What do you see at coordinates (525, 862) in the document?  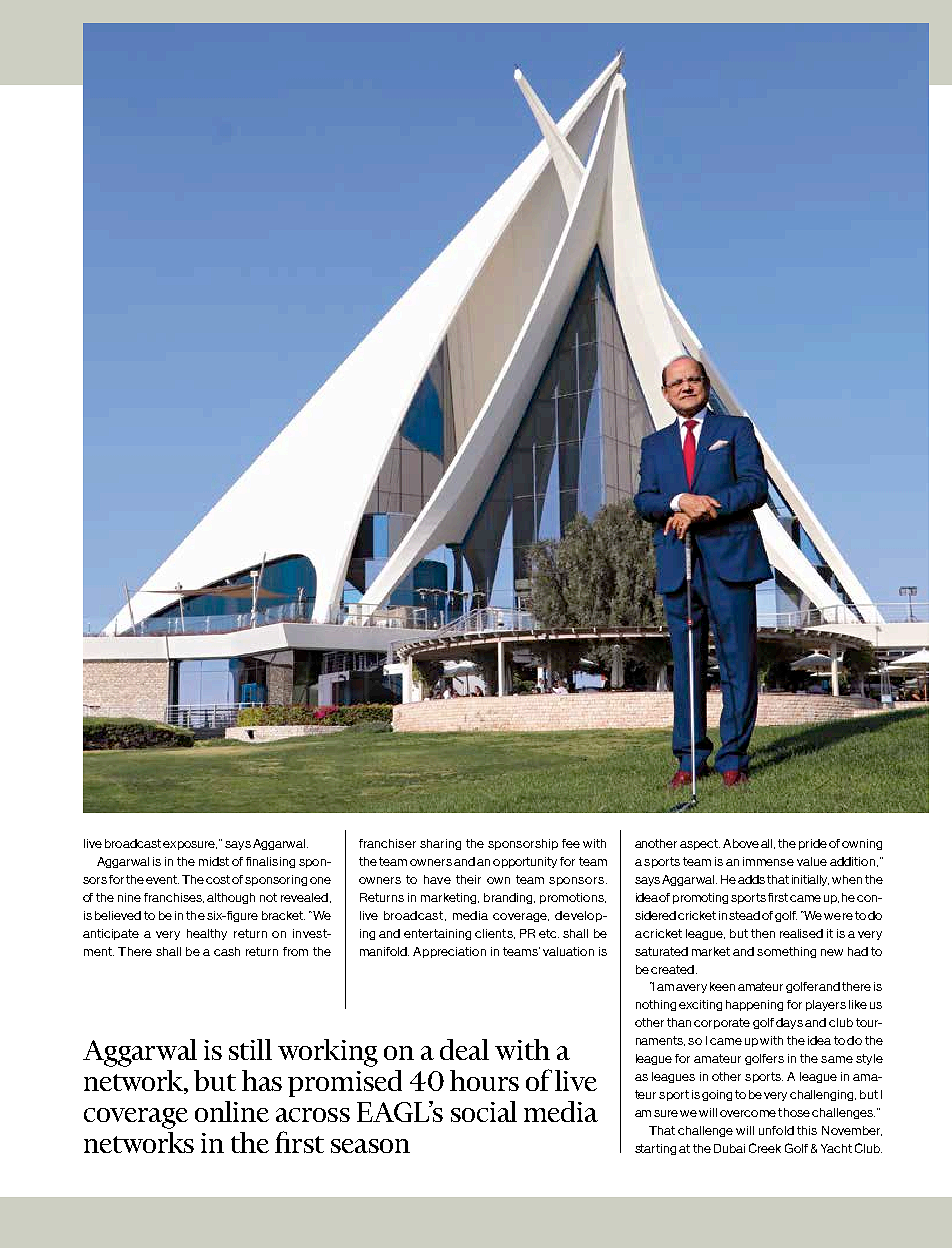 I see `opportunity` at bounding box center [525, 862].
